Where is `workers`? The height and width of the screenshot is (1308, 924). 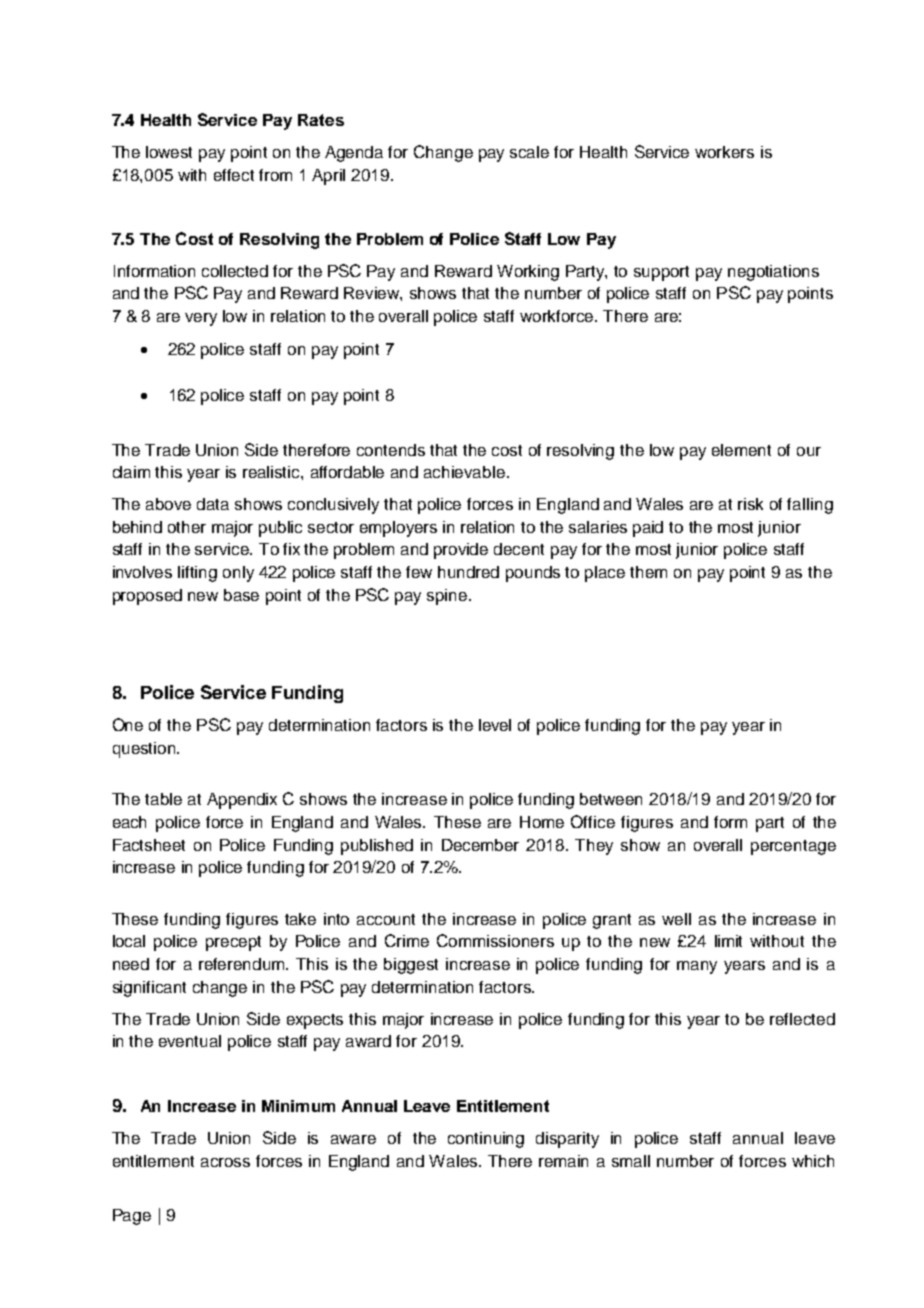
workers is located at coordinates (724, 152).
